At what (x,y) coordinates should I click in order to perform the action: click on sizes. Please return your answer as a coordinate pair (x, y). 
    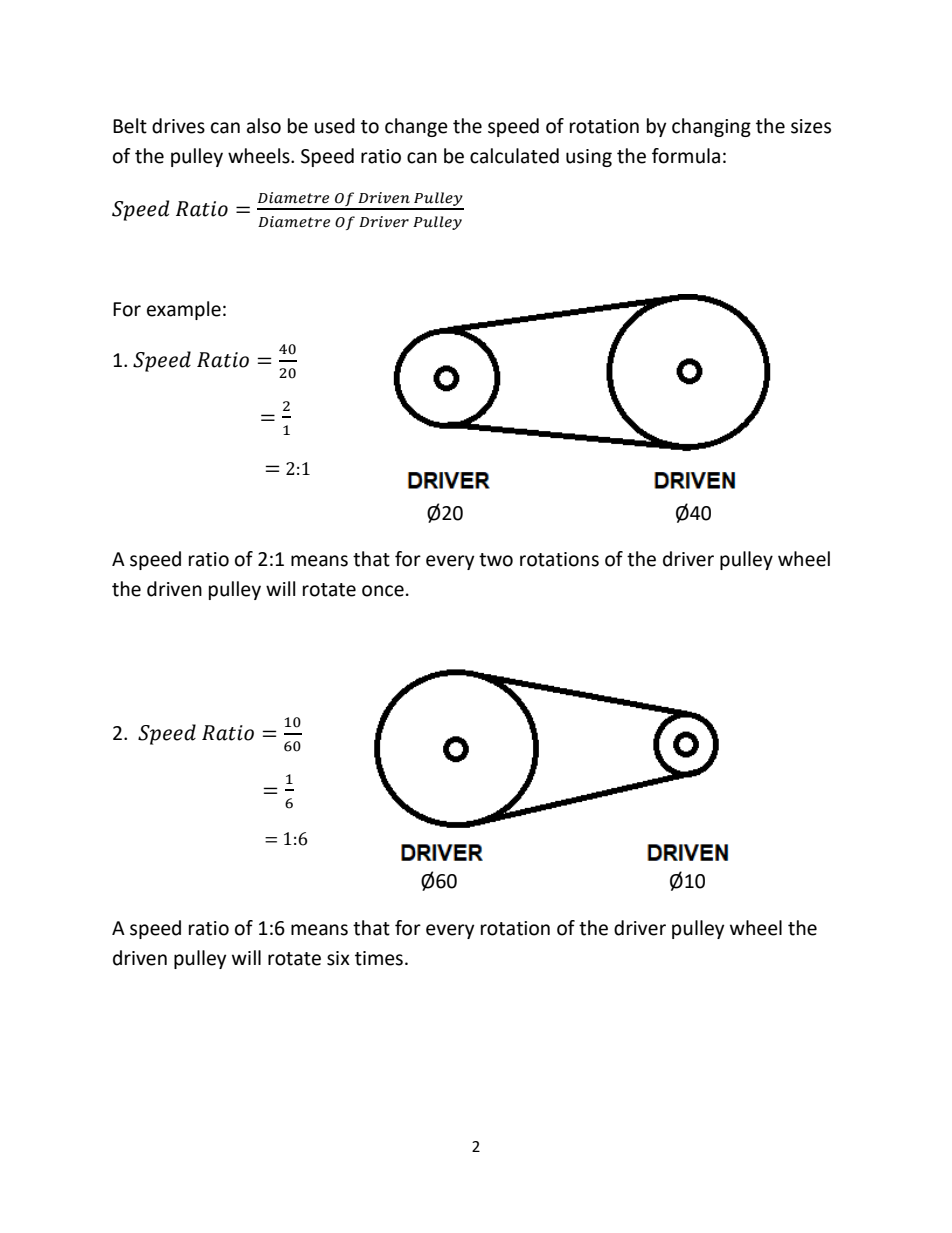
    Looking at the image, I should click on (811, 126).
